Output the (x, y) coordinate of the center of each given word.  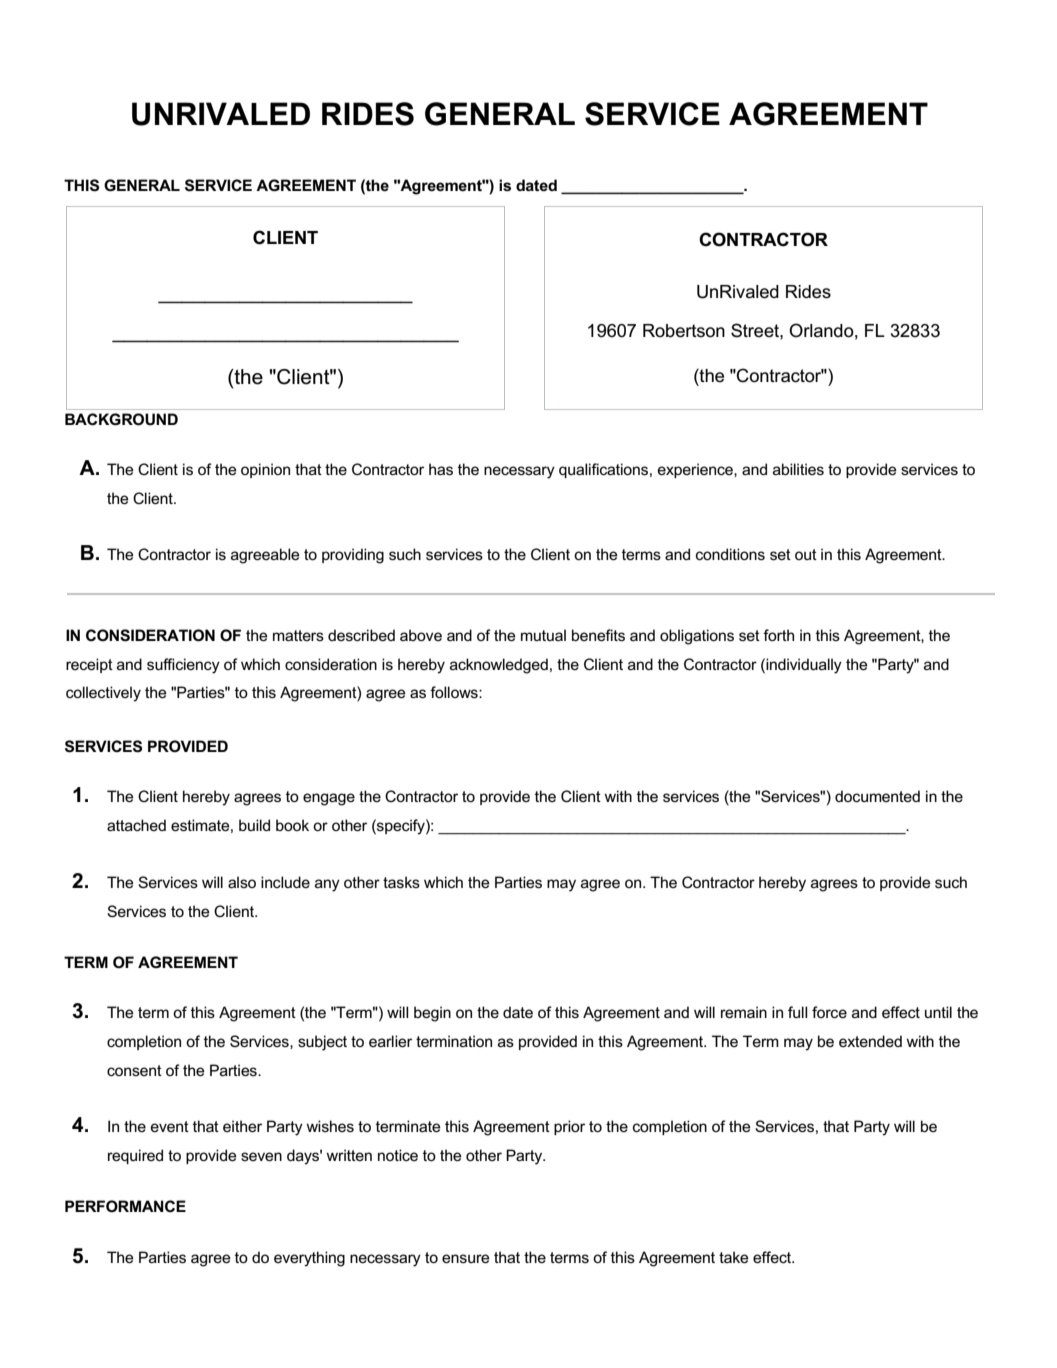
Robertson (684, 331)
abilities (798, 469)
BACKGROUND (121, 419)
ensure (466, 1258)
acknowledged (499, 666)
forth (778, 635)
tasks (401, 882)
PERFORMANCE (125, 1206)
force (829, 1012)
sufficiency (183, 666)
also (242, 882)
